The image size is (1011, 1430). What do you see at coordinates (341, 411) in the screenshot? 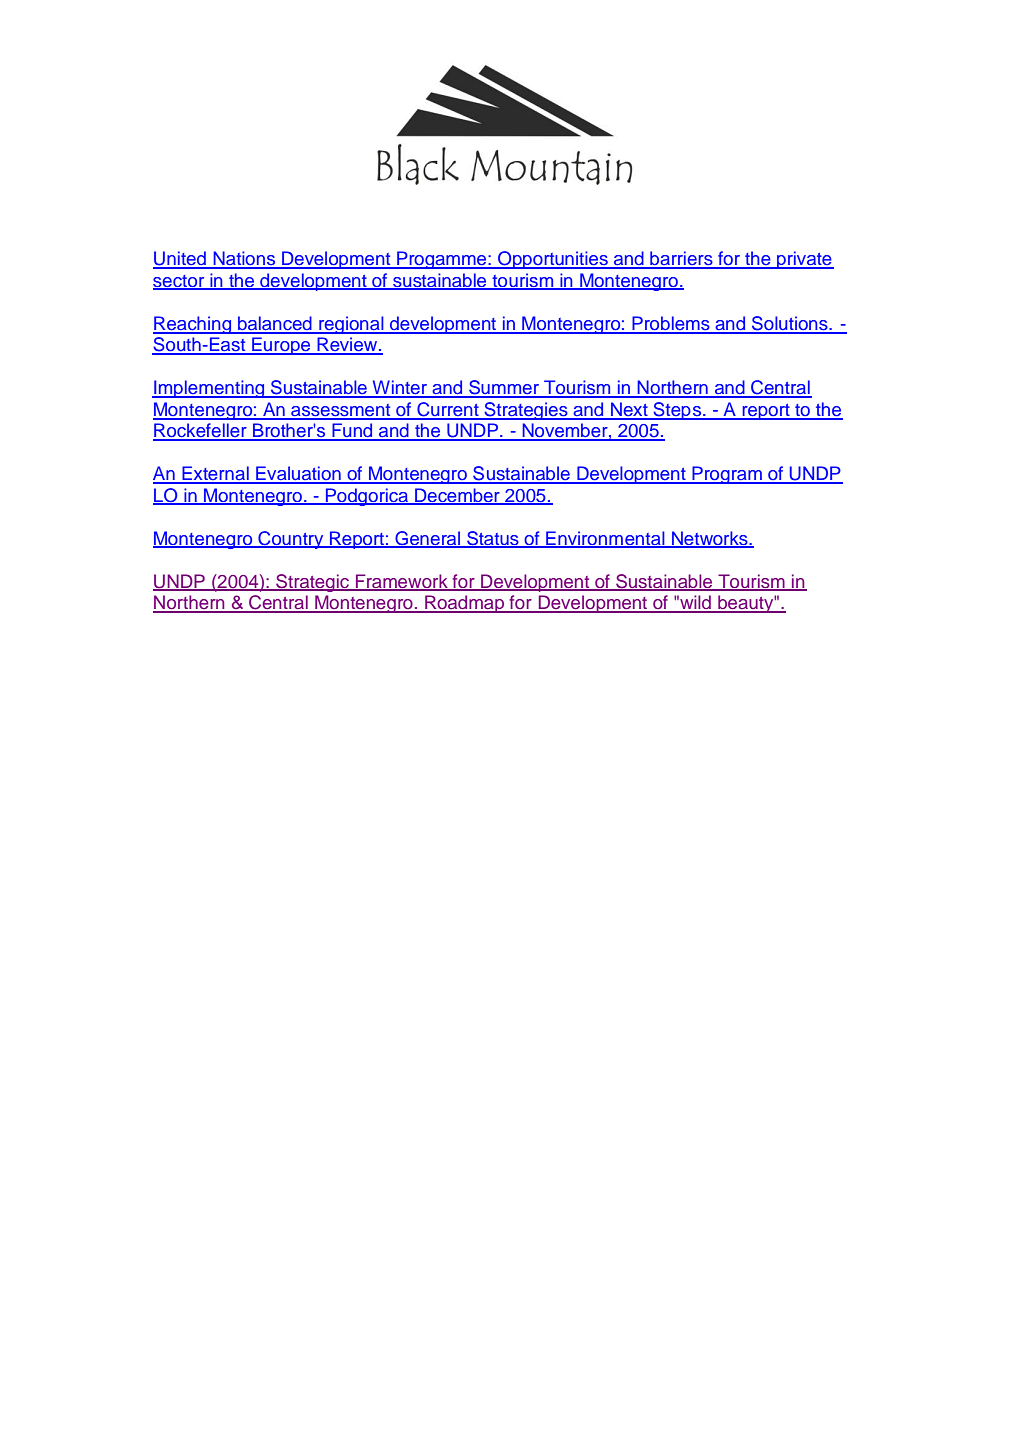
I see `assessment` at bounding box center [341, 411].
